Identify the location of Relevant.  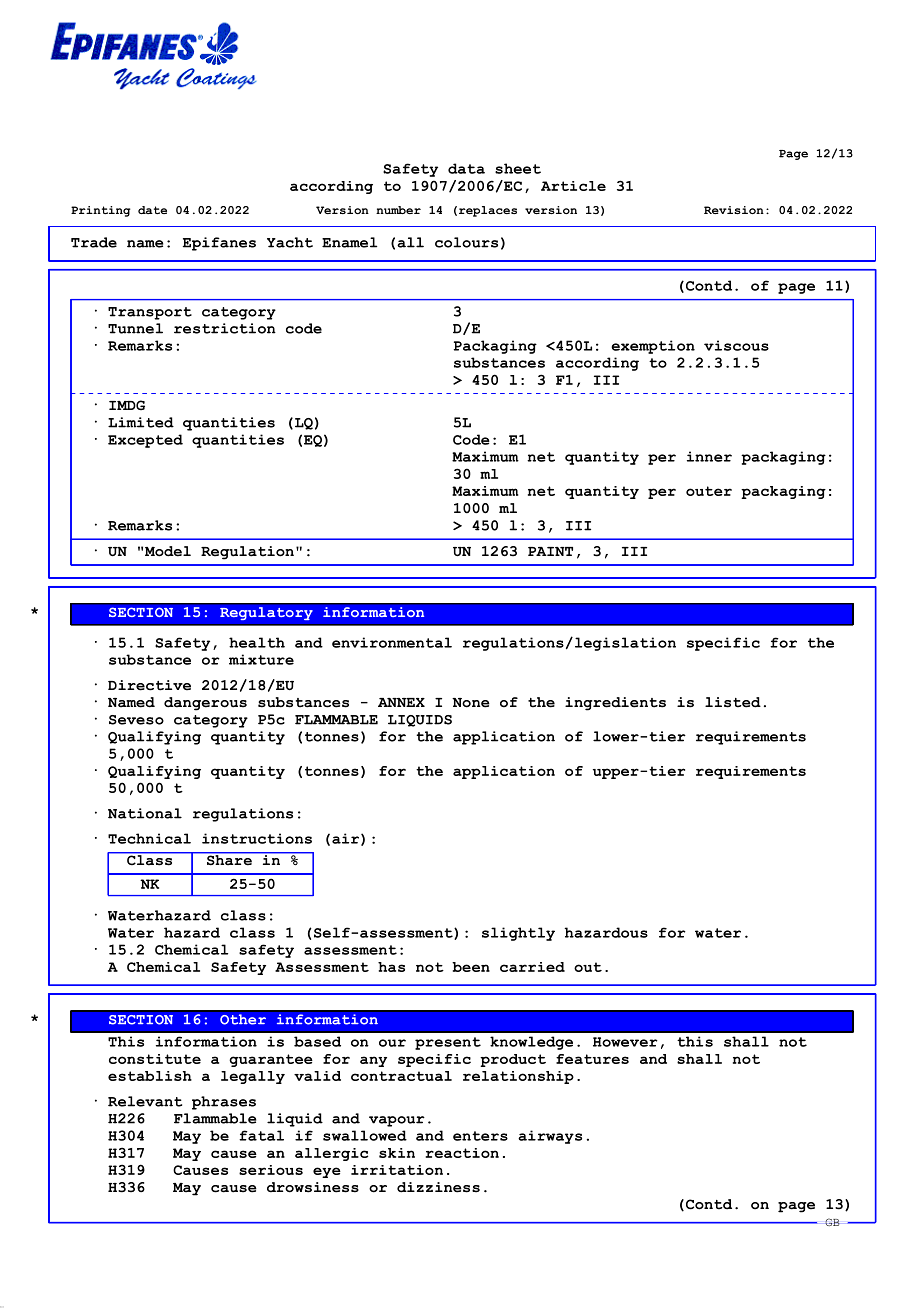
(145, 1101).
